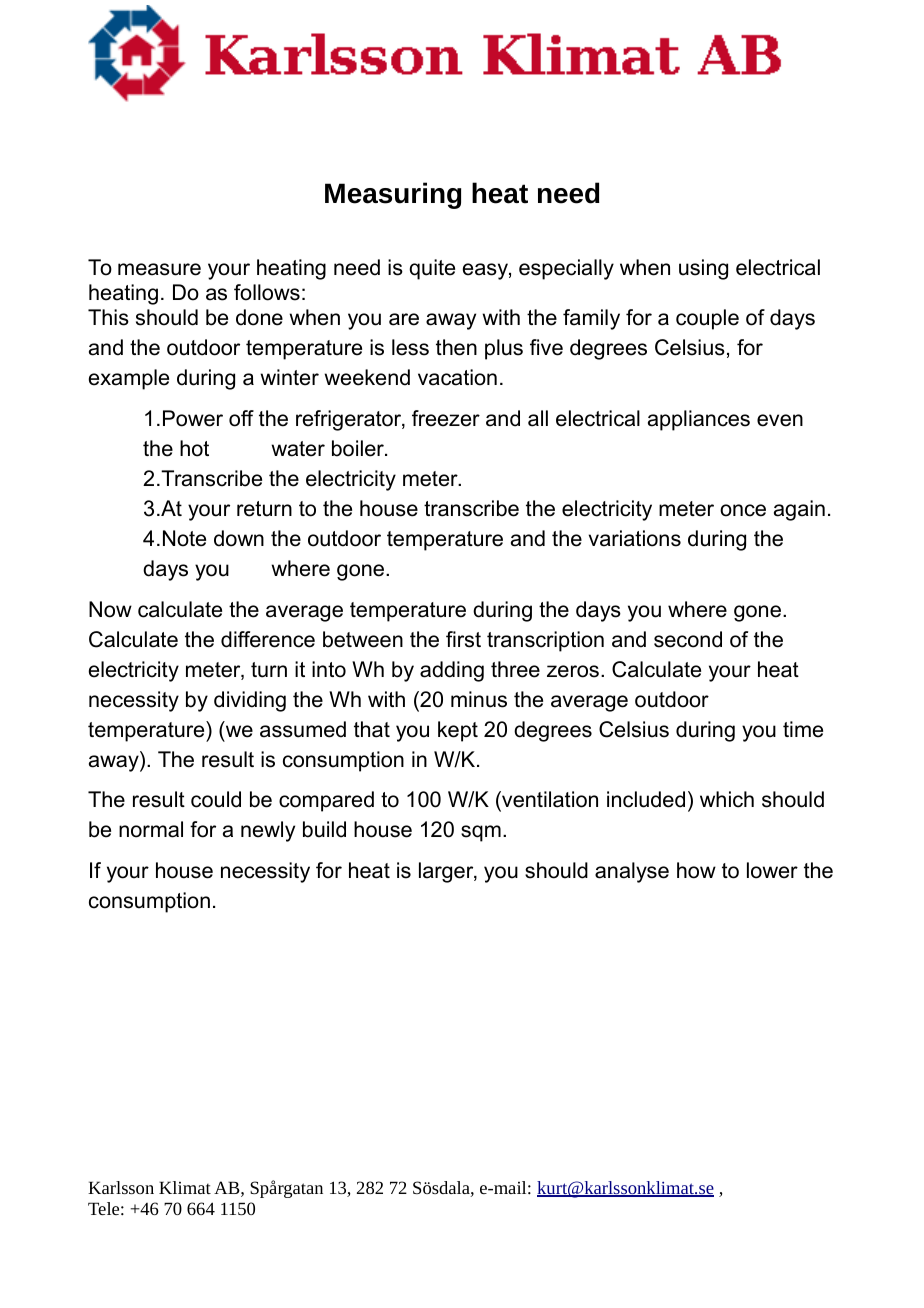  I want to click on how, so click(696, 870).
